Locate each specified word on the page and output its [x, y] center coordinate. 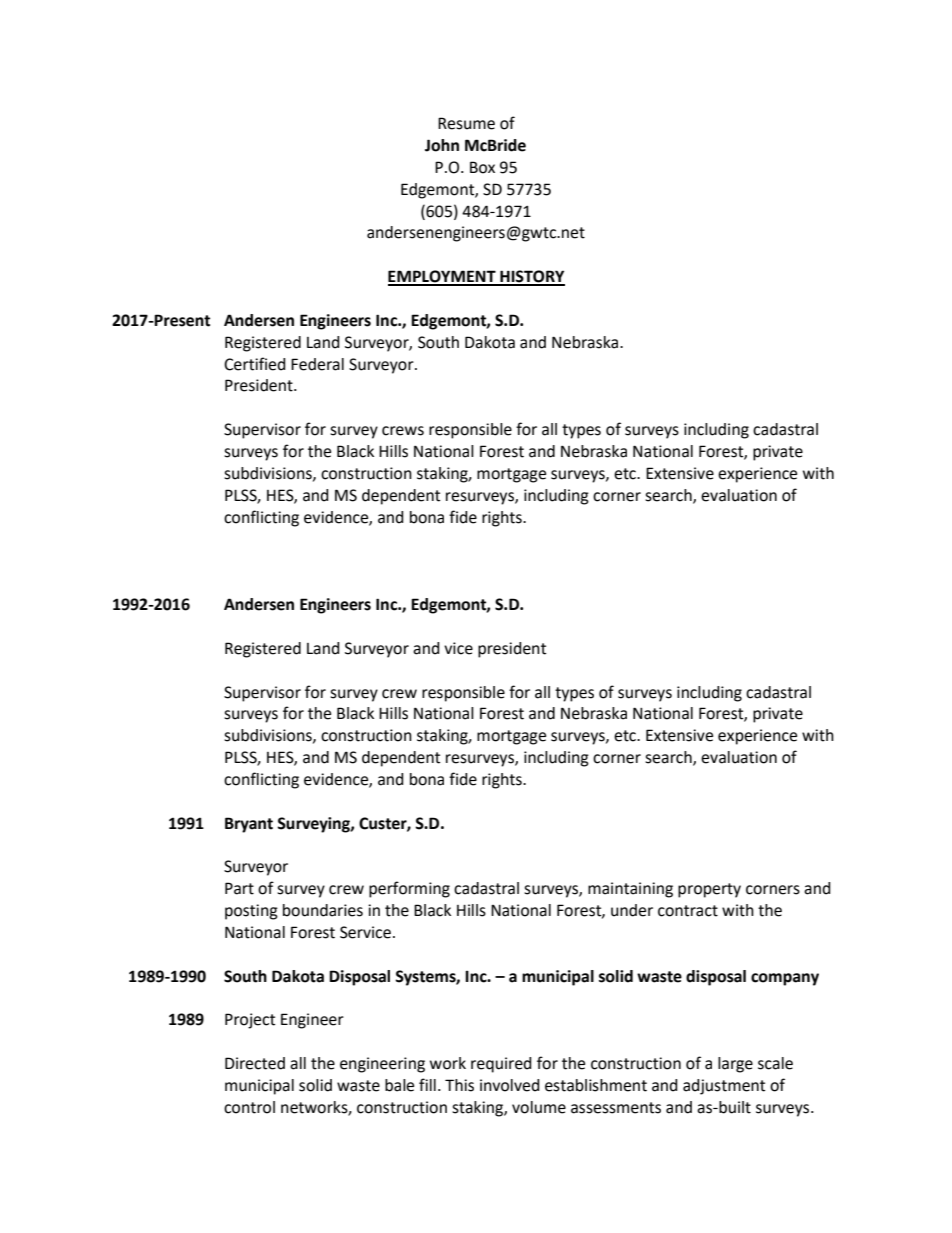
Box [482, 167]
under [632, 910]
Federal [317, 364]
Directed [255, 1063]
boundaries [323, 910]
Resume [466, 123]
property [709, 890]
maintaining [630, 890]
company [785, 979]
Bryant [249, 825]
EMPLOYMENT [443, 277]
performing [409, 889]
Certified [255, 364]
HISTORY [531, 277]
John [442, 145]
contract [688, 911]
